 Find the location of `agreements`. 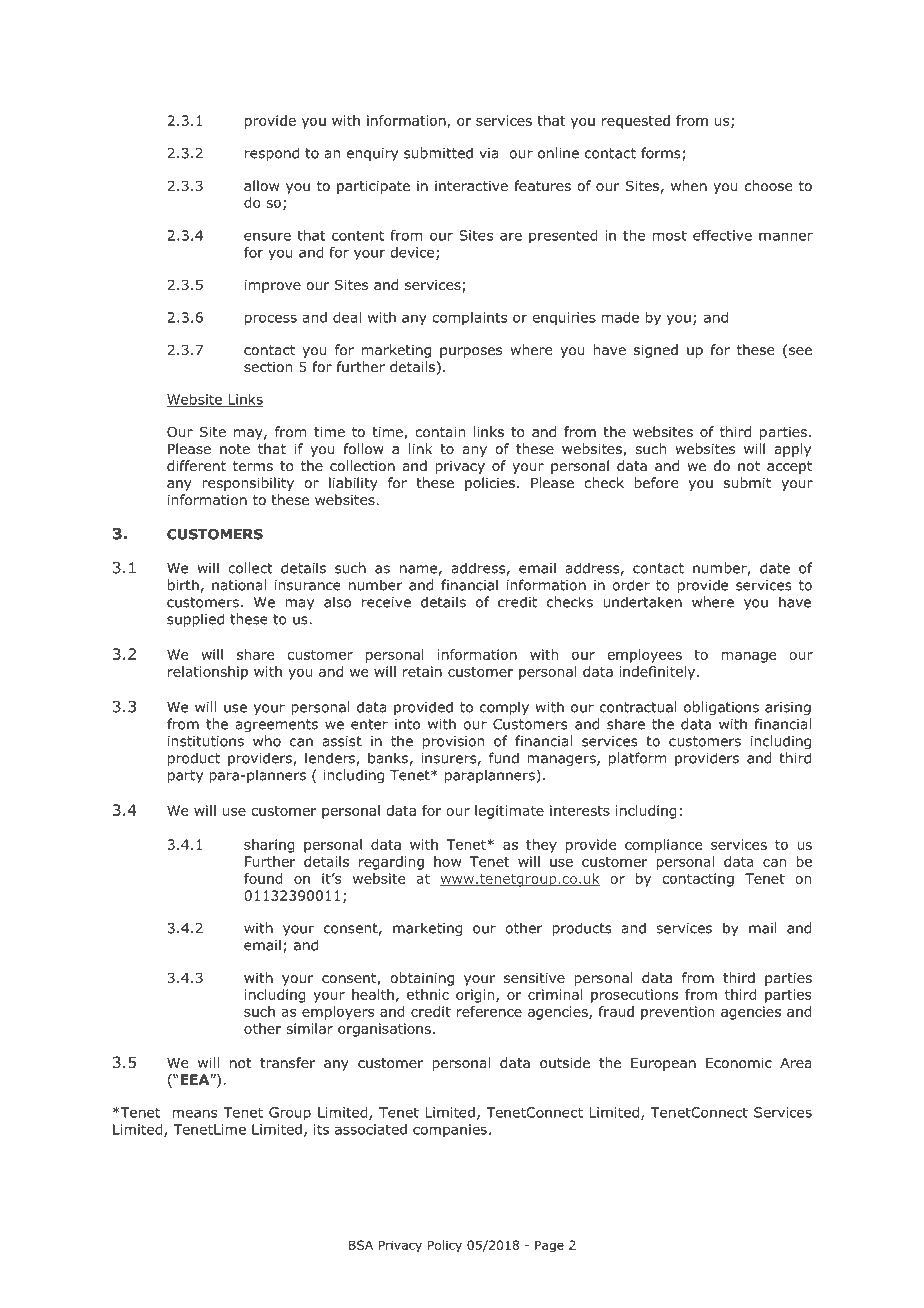

agreements is located at coordinates (276, 725).
